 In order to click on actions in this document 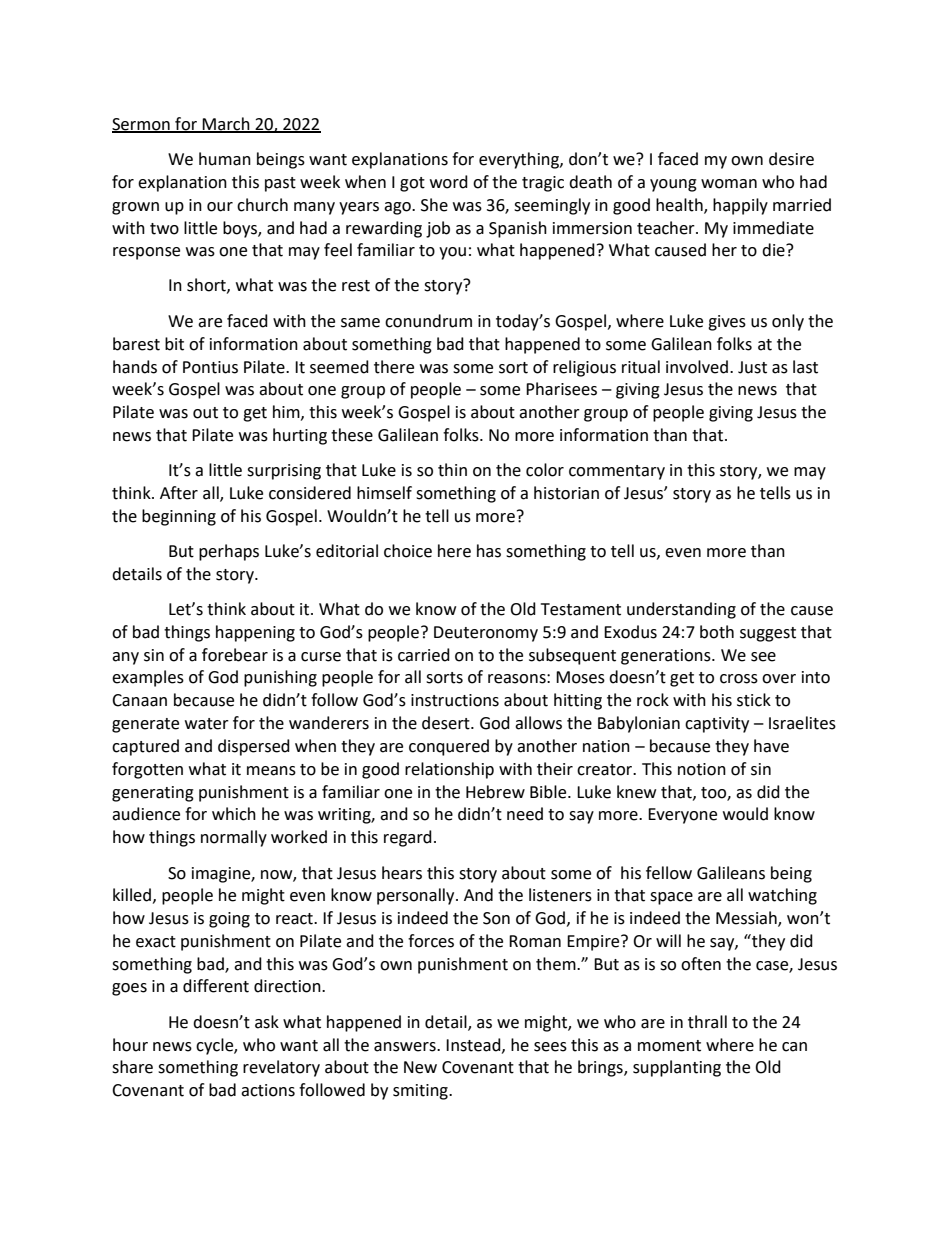, I will do `click(268, 1090)`.
